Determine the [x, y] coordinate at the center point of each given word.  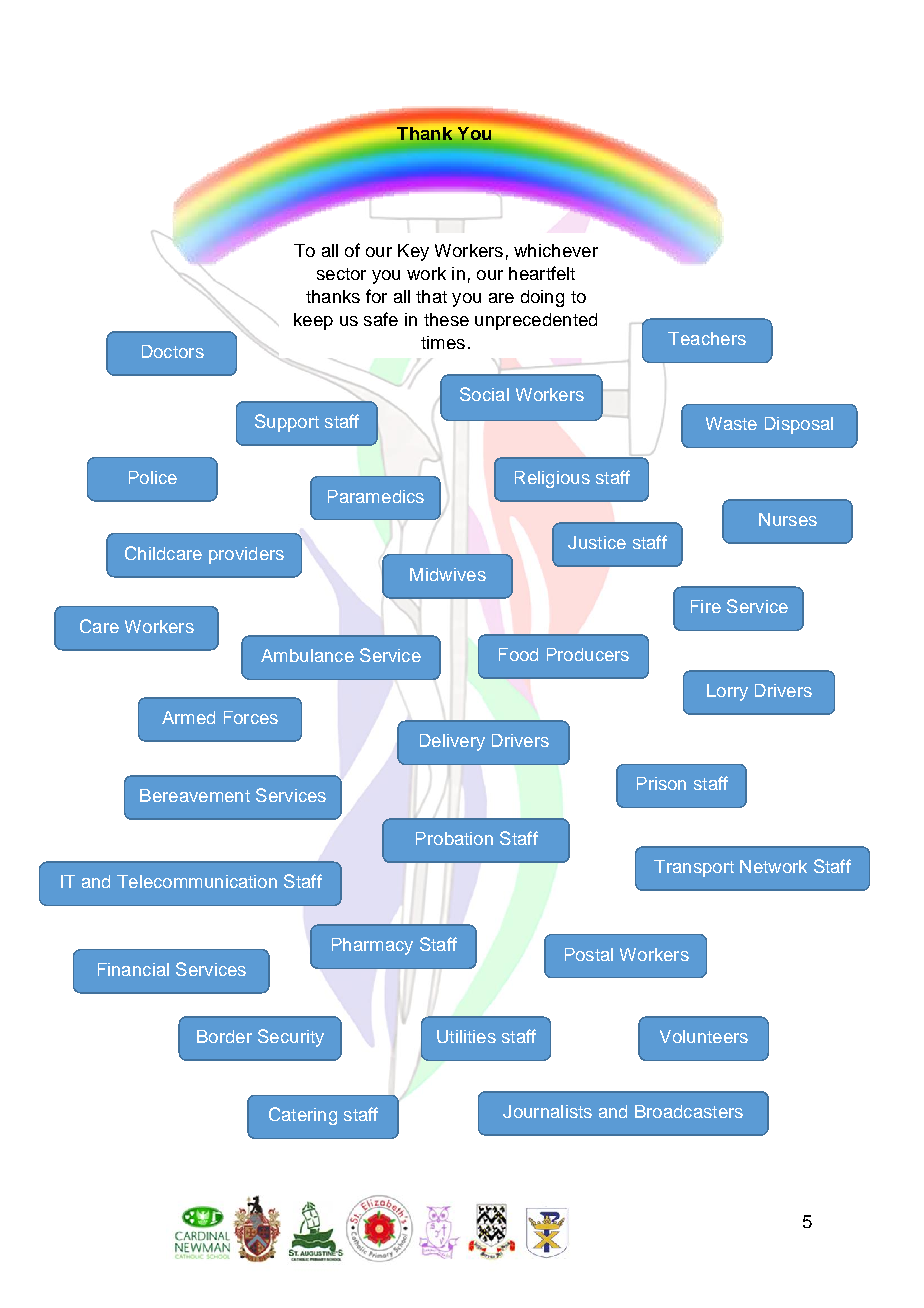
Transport [694, 868]
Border [224, 1036]
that [431, 296]
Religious [552, 479]
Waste [731, 423]
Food [518, 654]
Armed [188, 717]
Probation [454, 838]
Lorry [727, 692]
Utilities [466, 1036]
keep [313, 321]
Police [153, 477]
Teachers [707, 338]
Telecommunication [197, 881]
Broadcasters [689, 1111]
